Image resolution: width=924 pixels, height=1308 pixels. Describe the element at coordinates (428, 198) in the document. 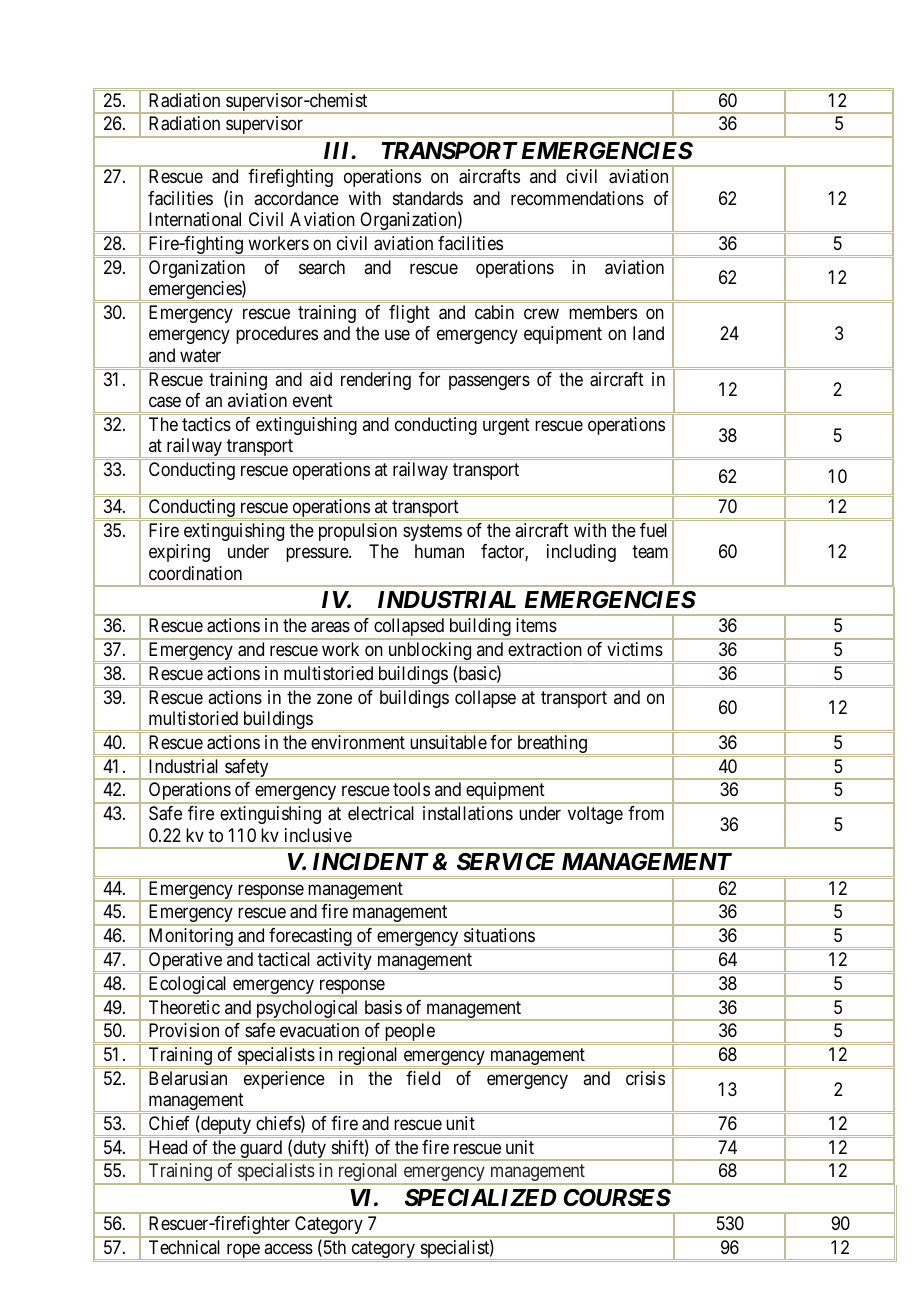

I see `standards` at that location.
